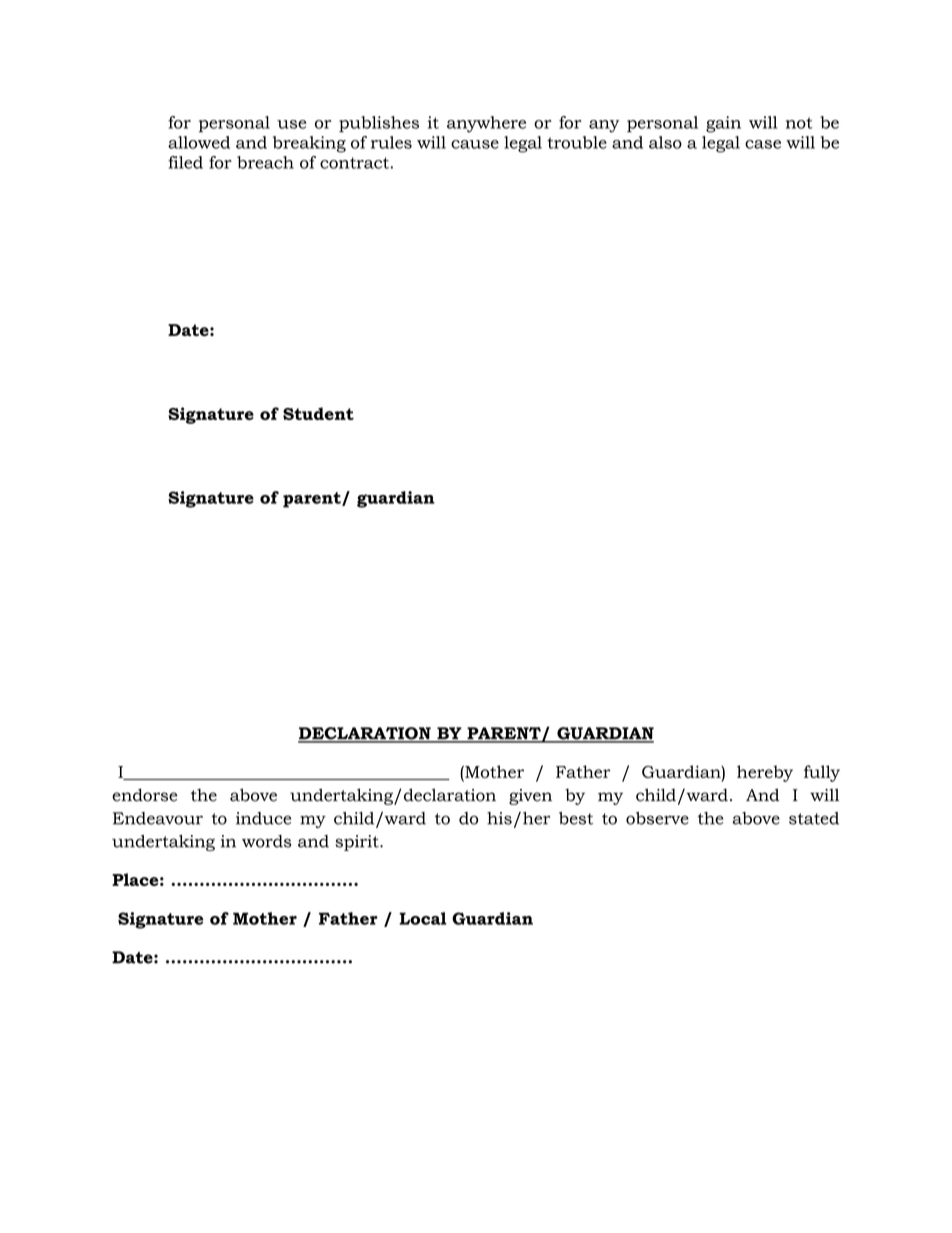  Describe the element at coordinates (530, 797) in the screenshot. I see `given` at that location.
